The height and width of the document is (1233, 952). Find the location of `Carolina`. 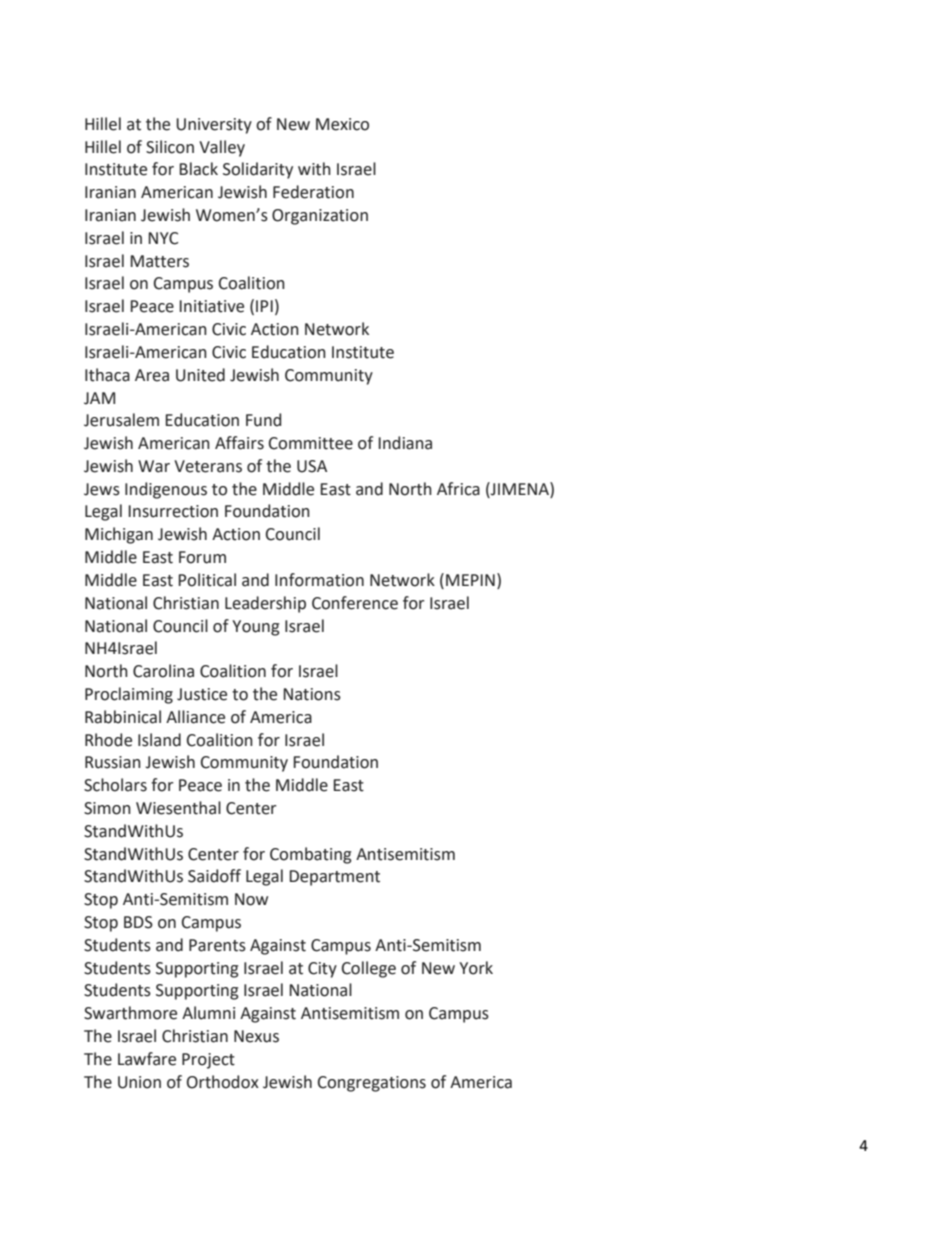

Carolina is located at coordinates (163, 671).
